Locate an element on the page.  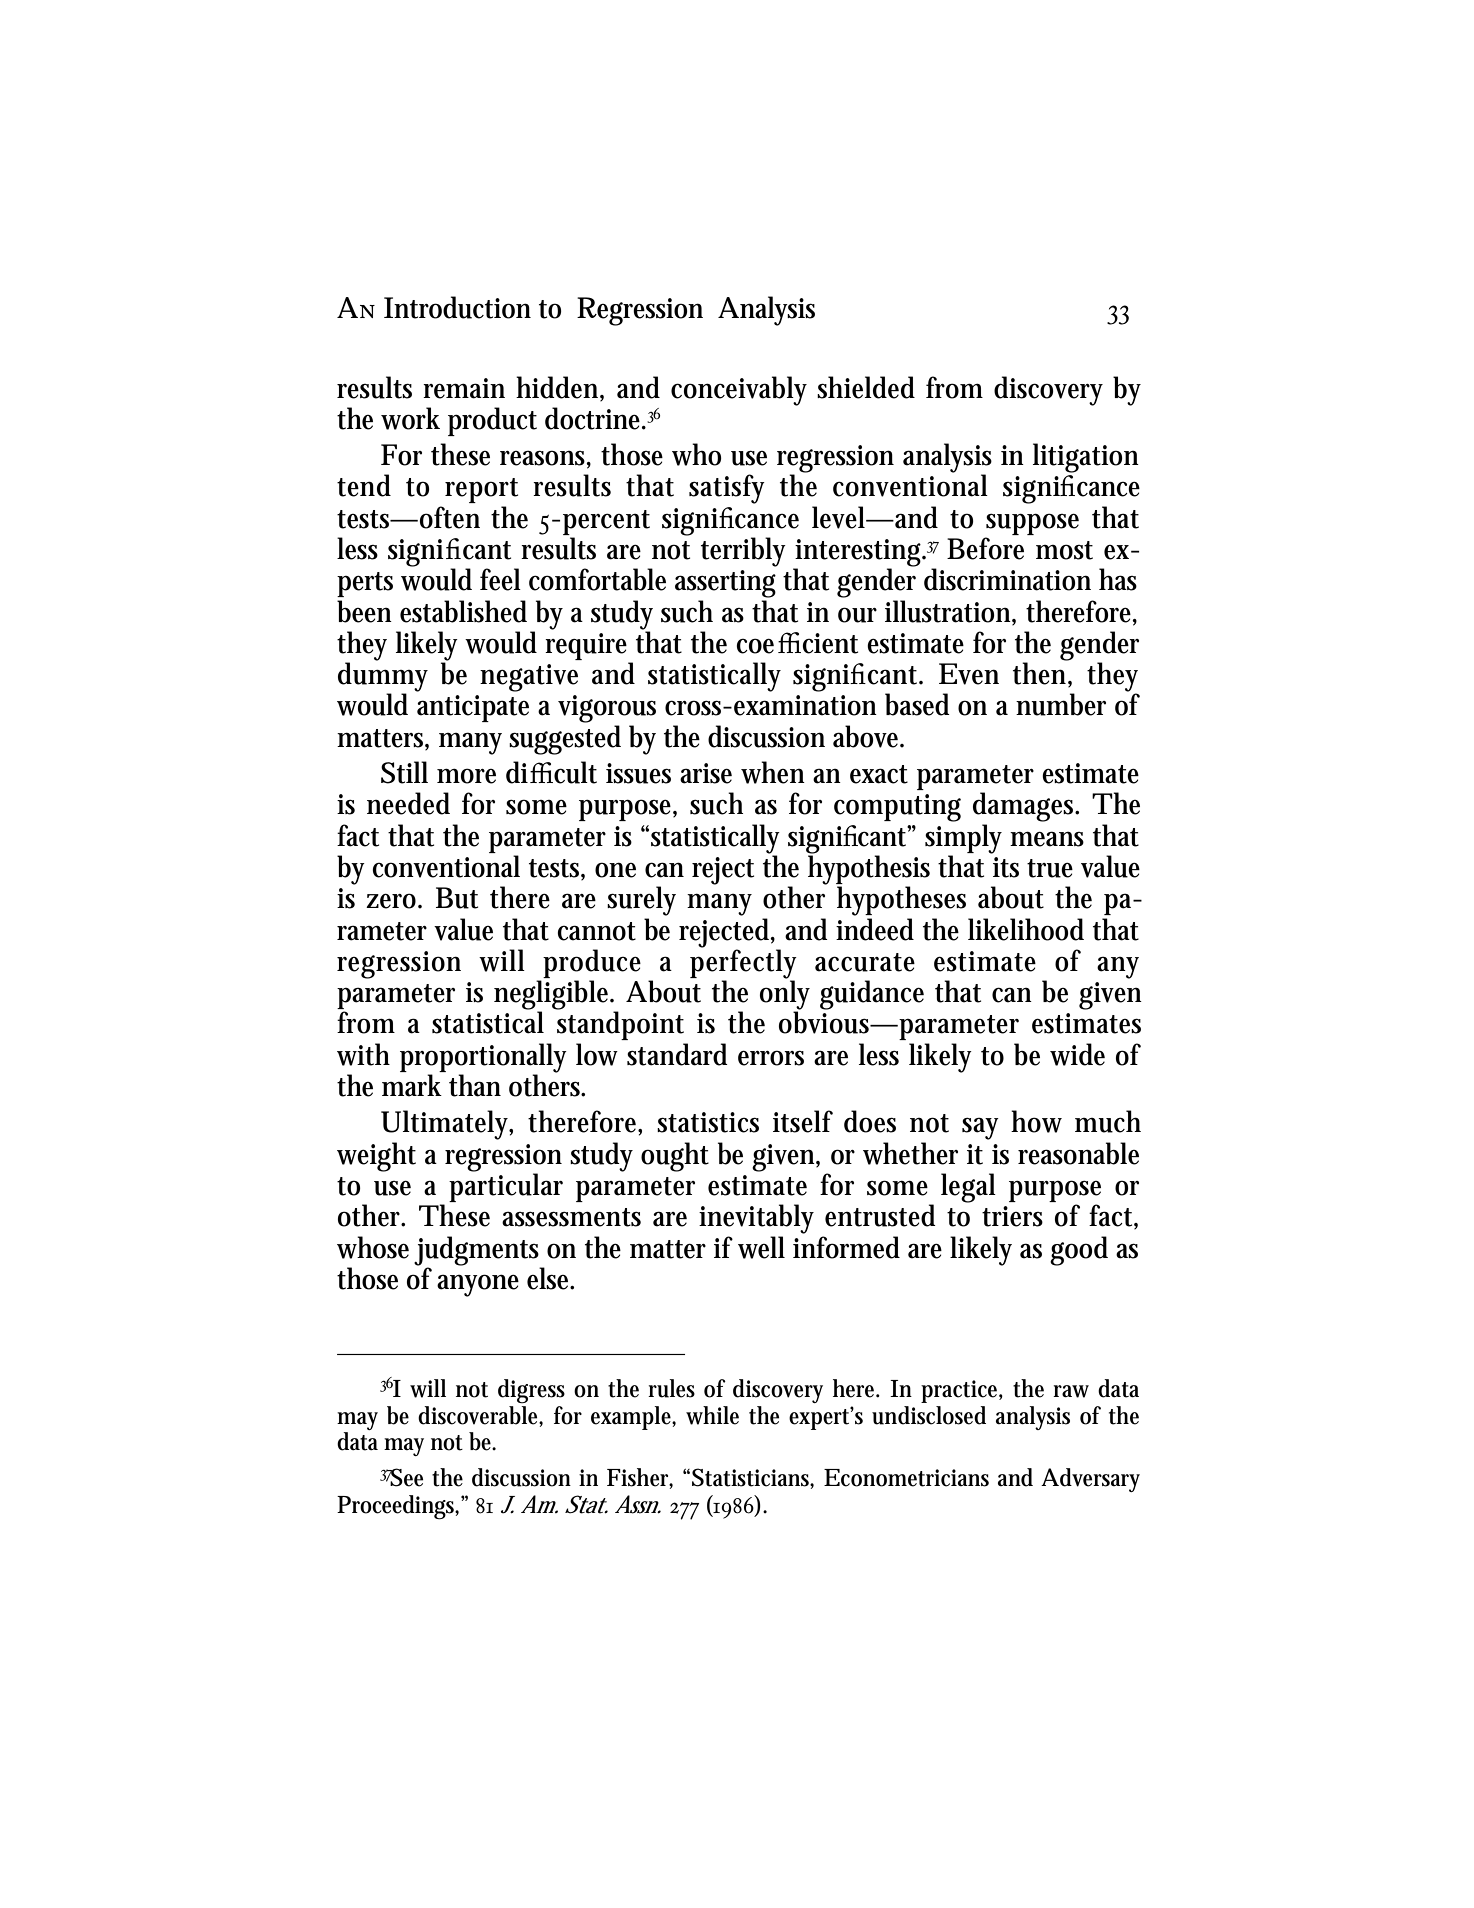
how is located at coordinates (1036, 1121).
